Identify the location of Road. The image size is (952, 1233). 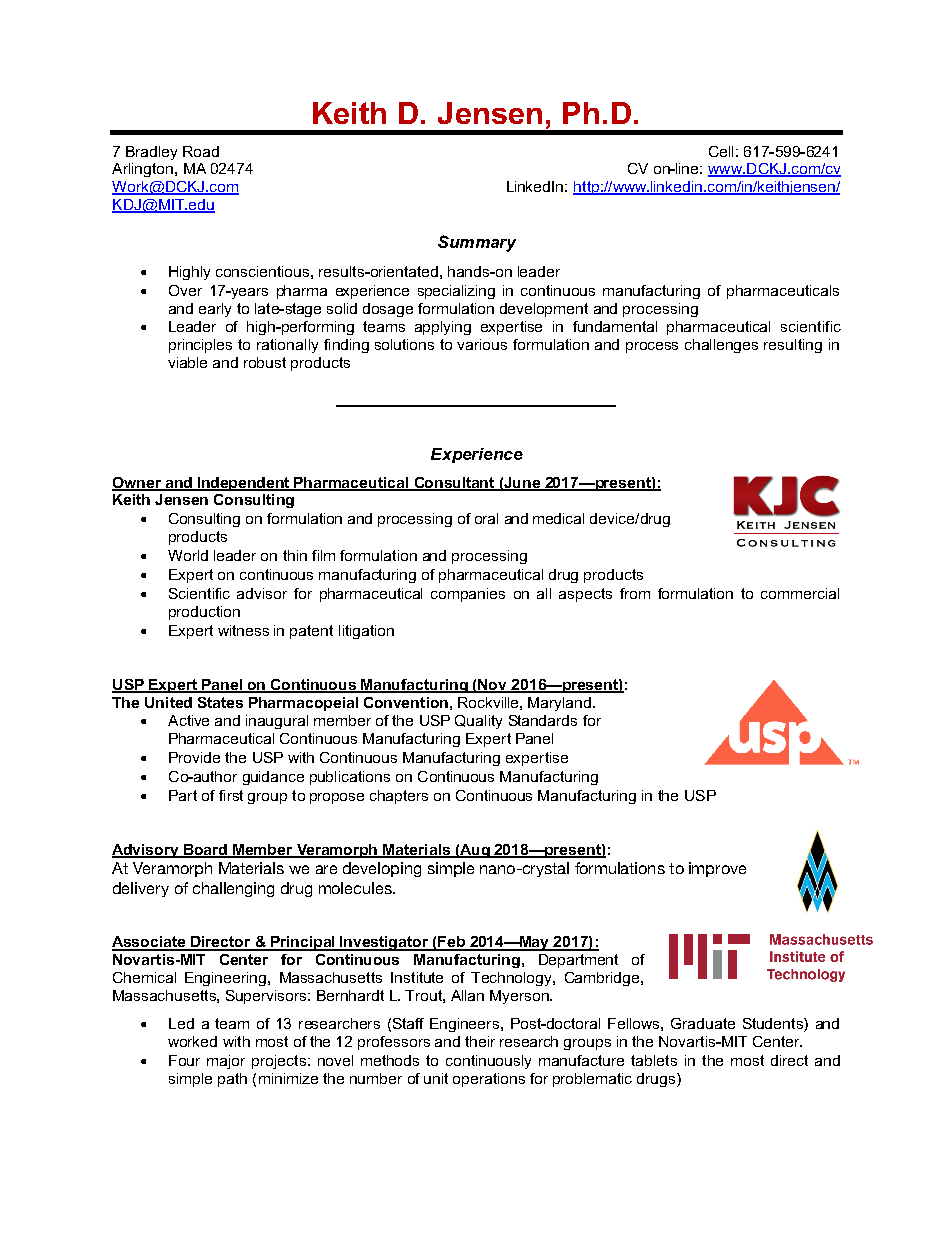
(201, 151).
